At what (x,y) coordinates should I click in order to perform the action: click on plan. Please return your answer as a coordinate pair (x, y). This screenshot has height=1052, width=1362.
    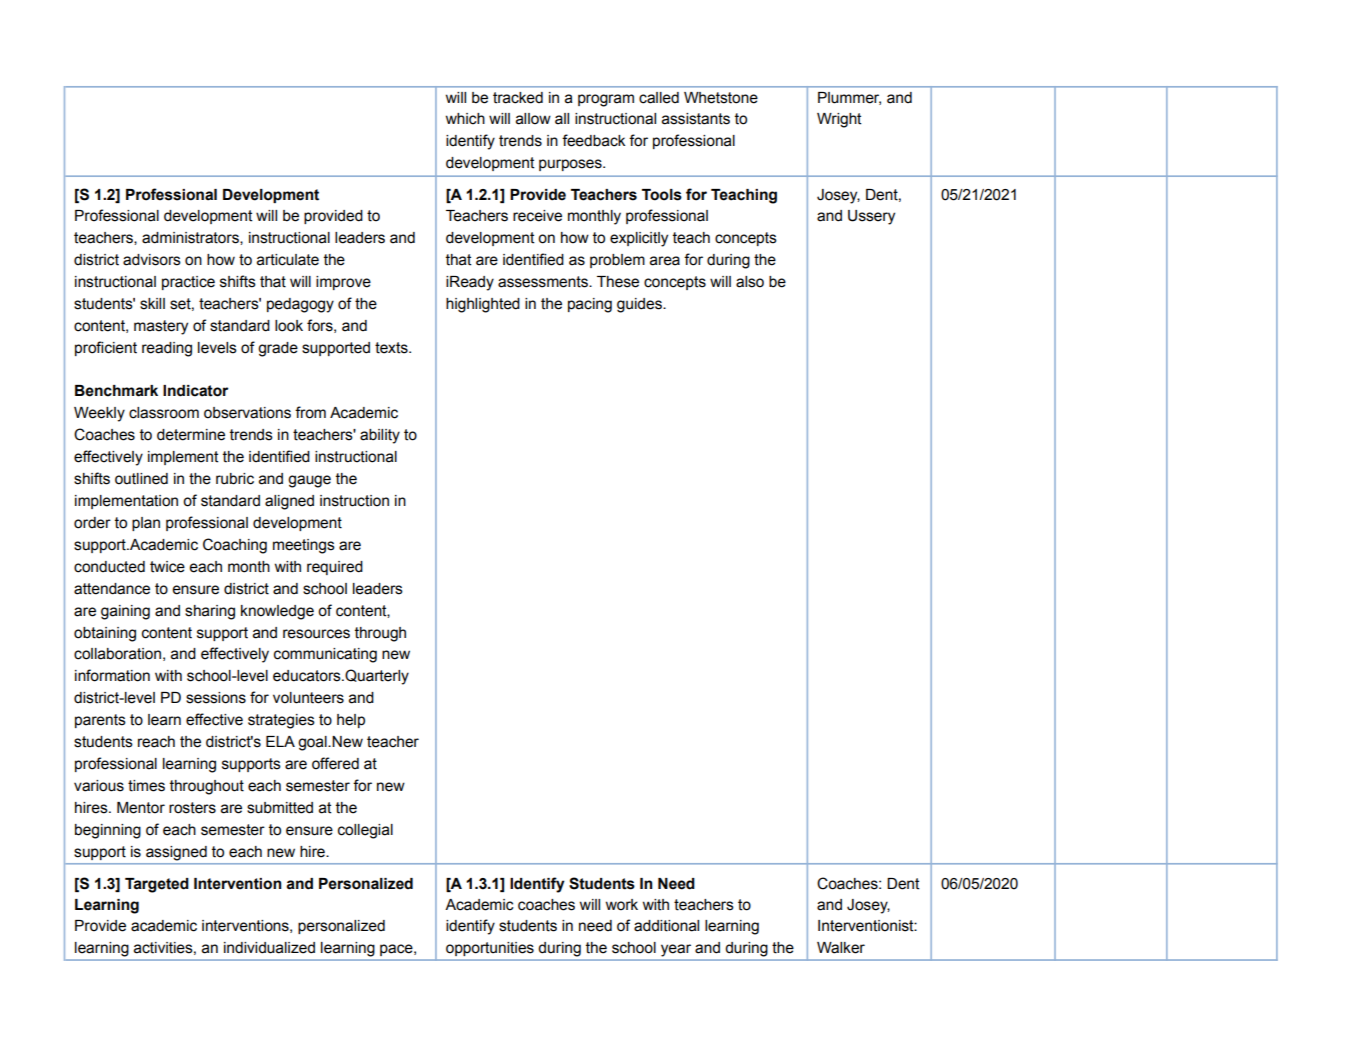
    Looking at the image, I should click on (146, 524).
